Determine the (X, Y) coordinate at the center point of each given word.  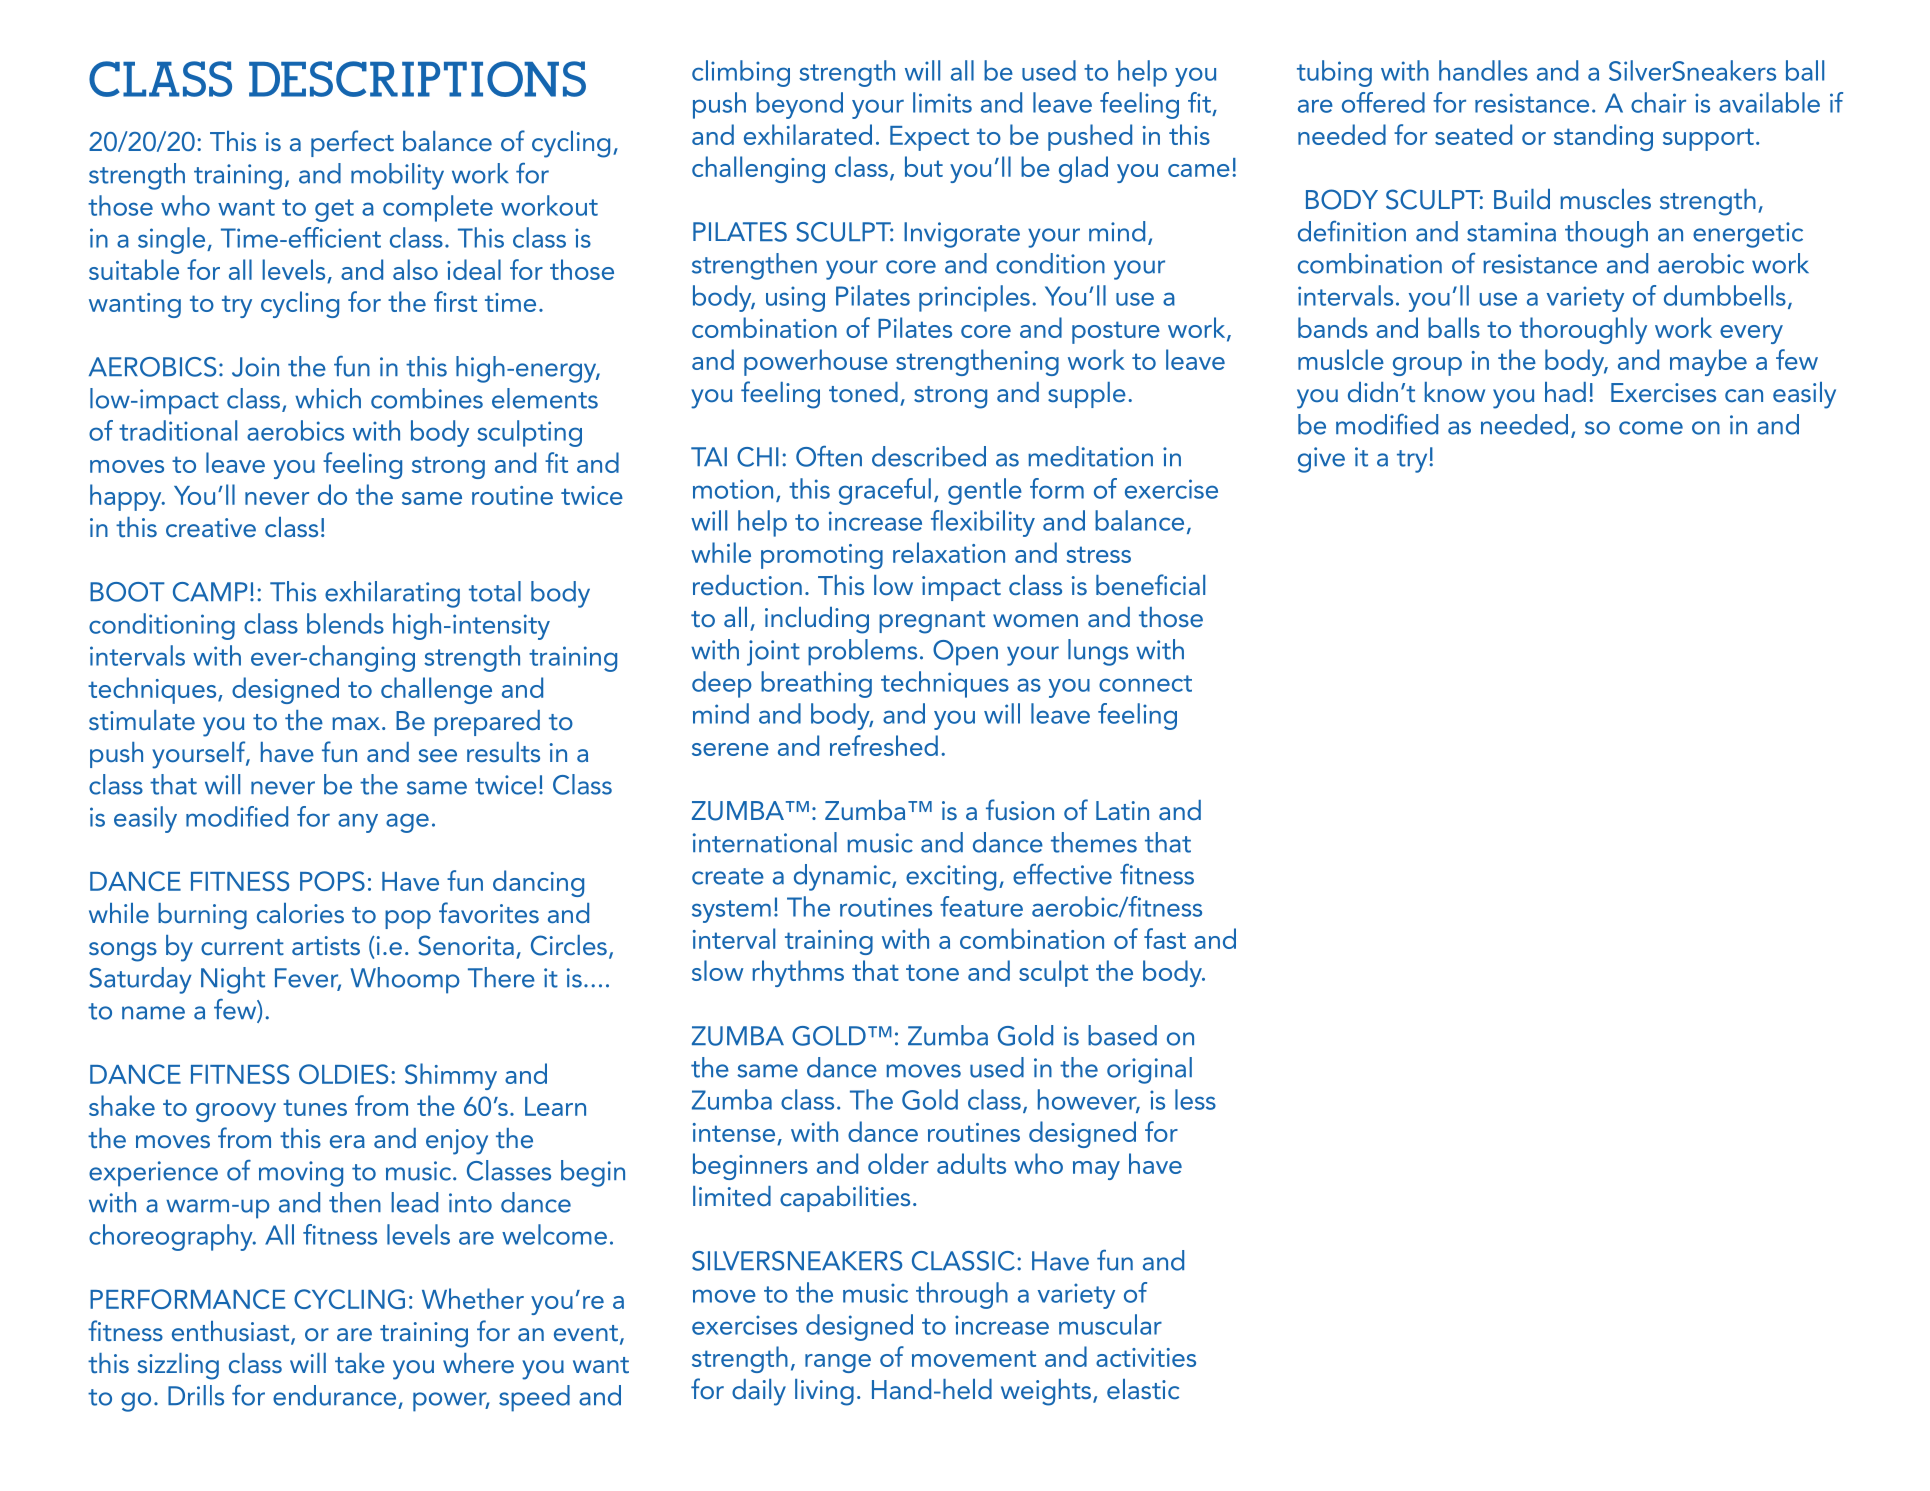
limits (942, 102)
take (360, 1363)
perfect (352, 143)
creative (211, 527)
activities (1146, 1357)
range (838, 1363)
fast (1165, 938)
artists (326, 945)
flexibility (983, 523)
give (1321, 460)
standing (1603, 137)
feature (981, 906)
